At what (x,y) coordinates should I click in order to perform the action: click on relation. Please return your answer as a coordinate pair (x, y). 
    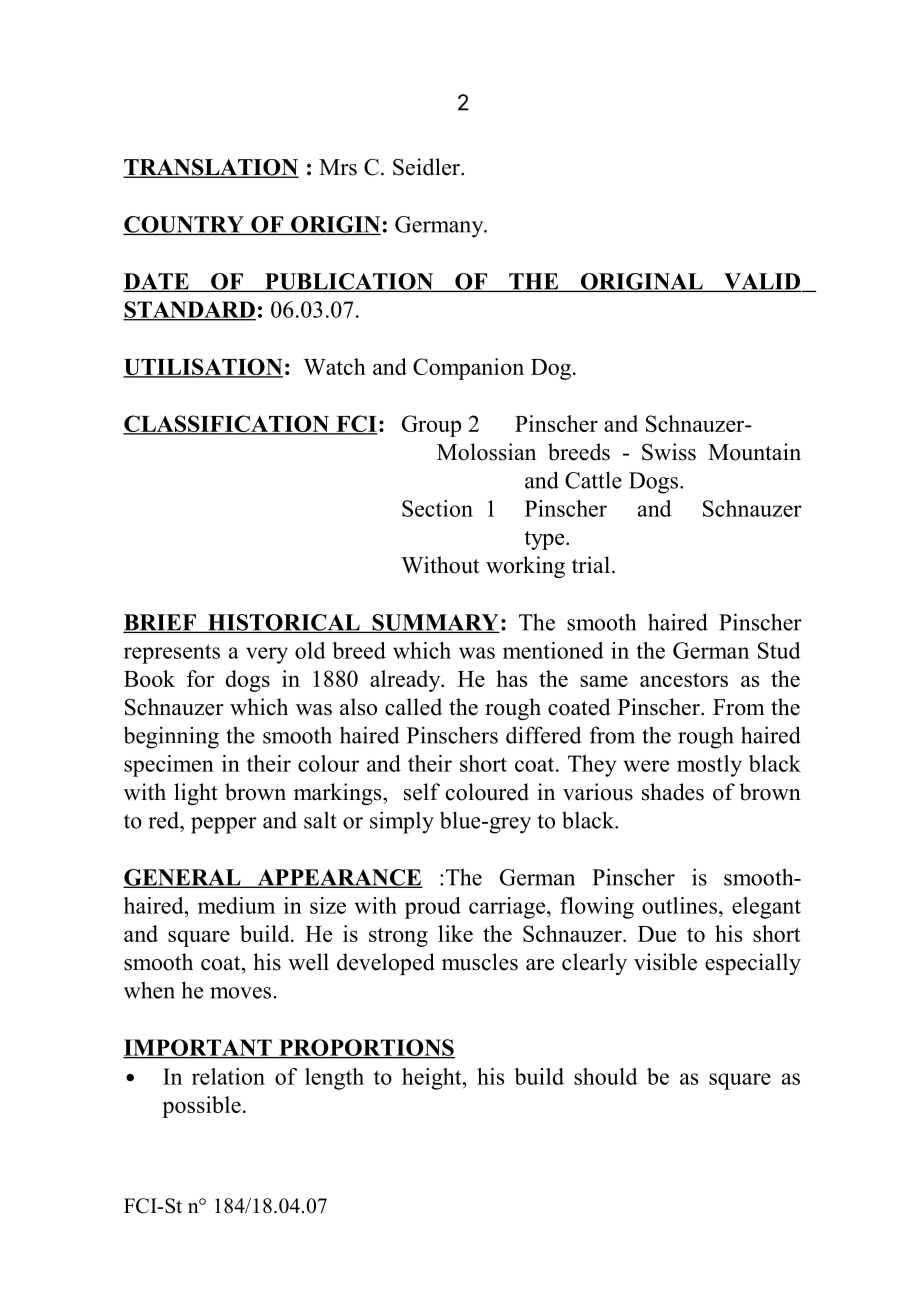
    Looking at the image, I should click on (228, 1076).
